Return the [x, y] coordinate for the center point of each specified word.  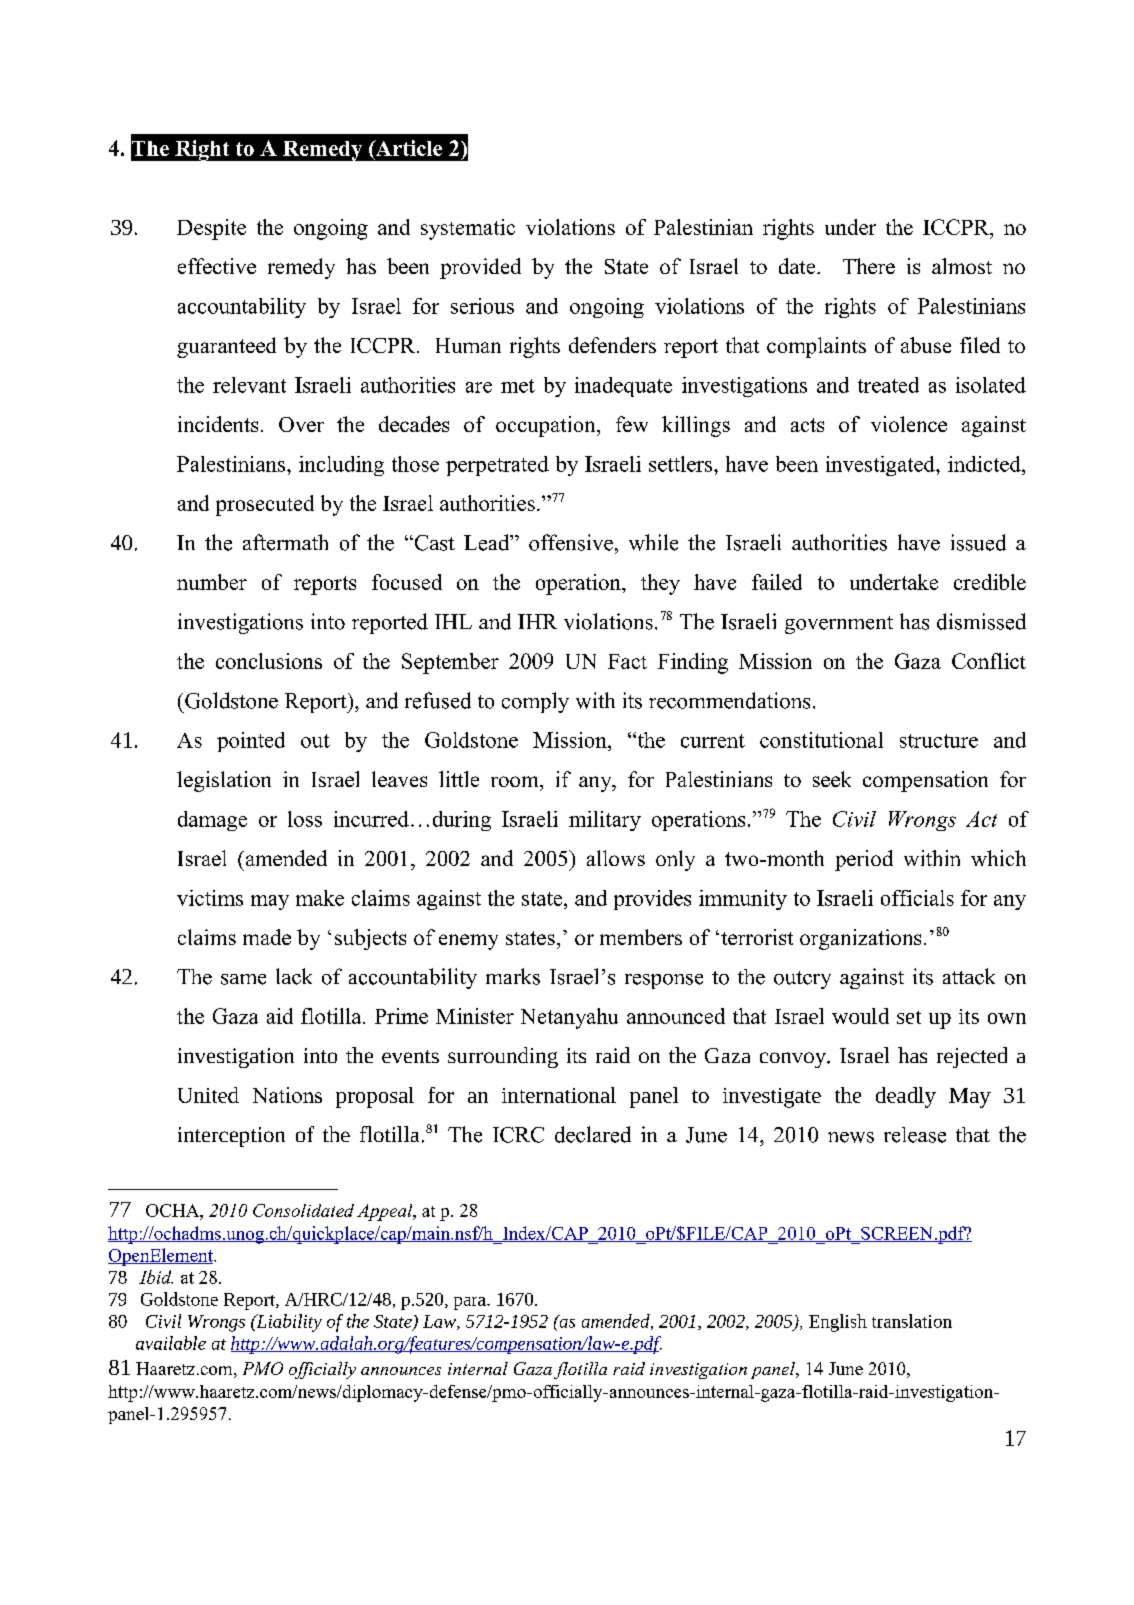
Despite [211, 229]
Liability [288, 1323]
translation [912, 1321]
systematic [468, 229]
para [471, 1303]
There [869, 266]
